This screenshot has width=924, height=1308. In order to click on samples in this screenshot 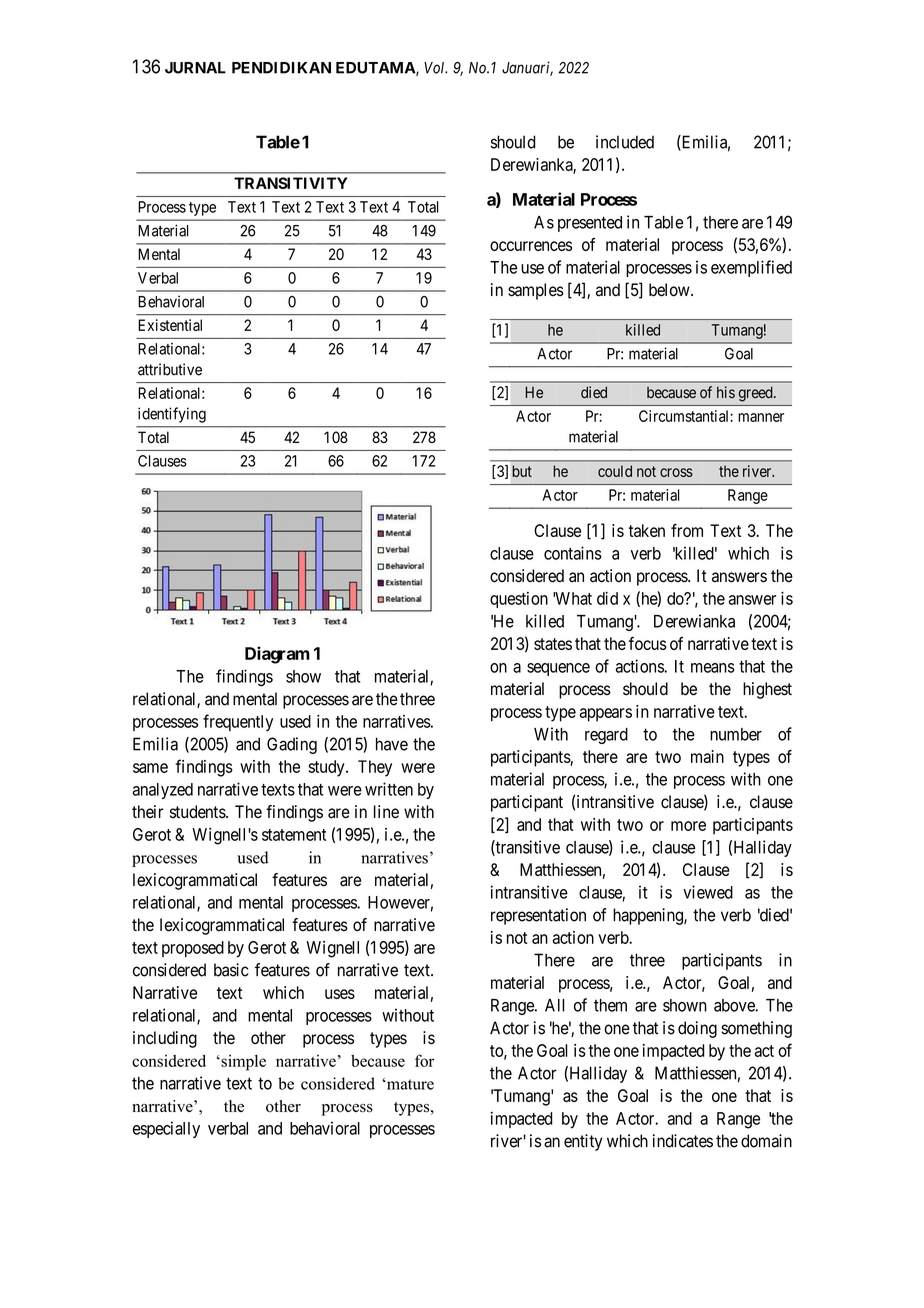, I will do `click(536, 291)`.
